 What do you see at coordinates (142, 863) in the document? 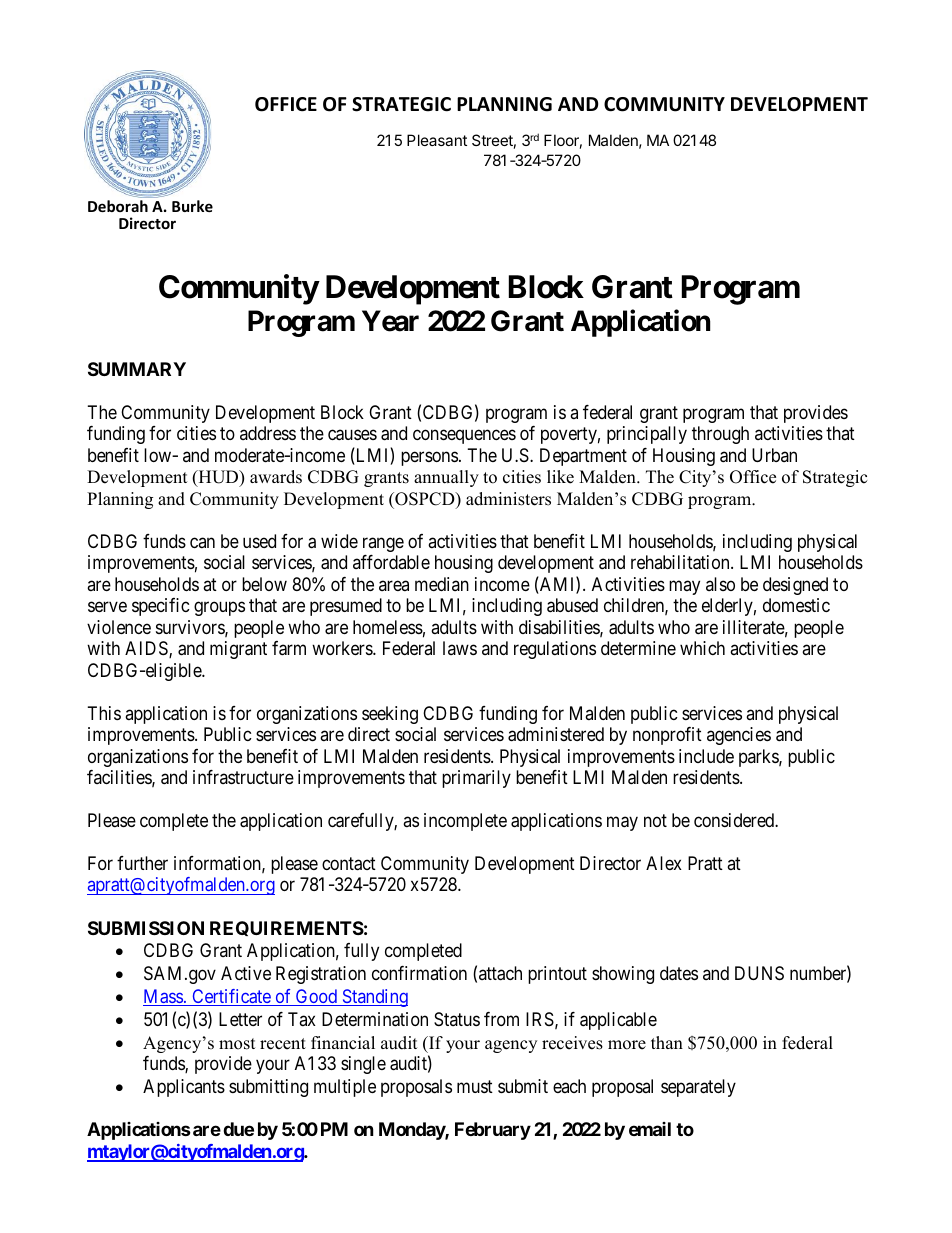
I see `further` at bounding box center [142, 863].
